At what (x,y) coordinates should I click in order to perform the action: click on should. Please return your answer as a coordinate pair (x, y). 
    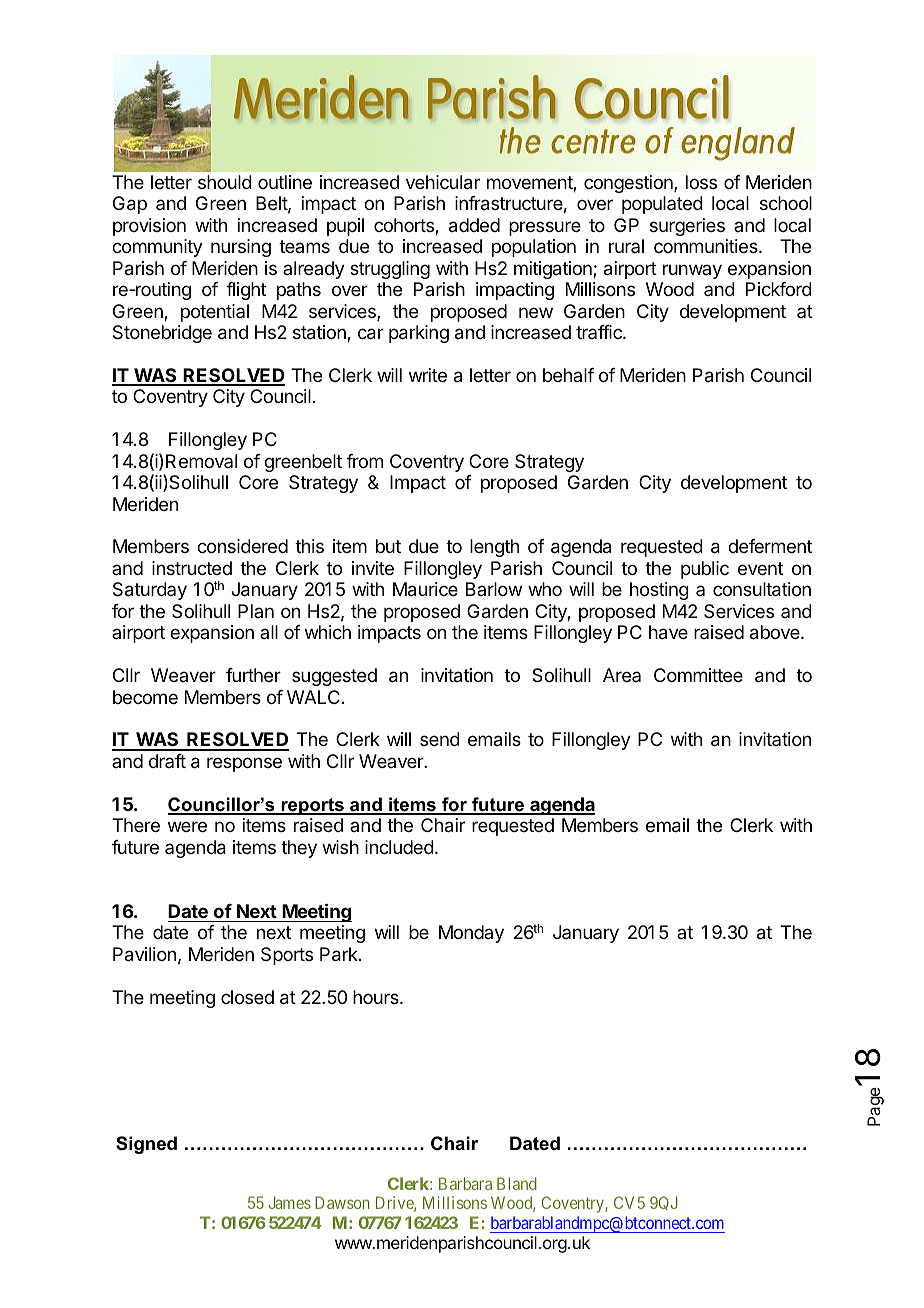
    Looking at the image, I should click on (225, 182).
